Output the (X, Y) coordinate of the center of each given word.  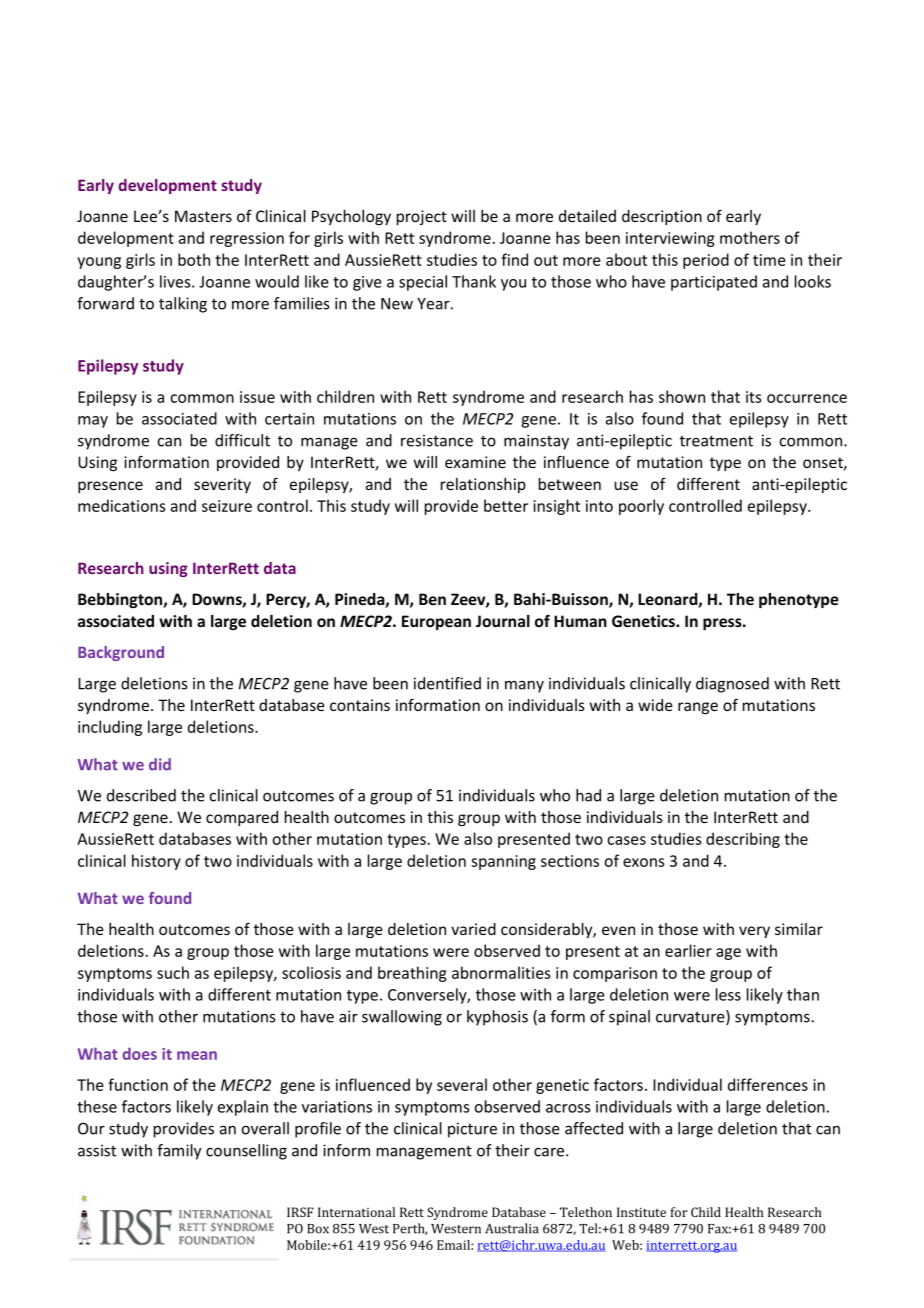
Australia (511, 1228)
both (194, 259)
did (160, 764)
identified (447, 683)
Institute (641, 1212)
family (179, 1152)
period (706, 261)
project (422, 217)
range (698, 708)
